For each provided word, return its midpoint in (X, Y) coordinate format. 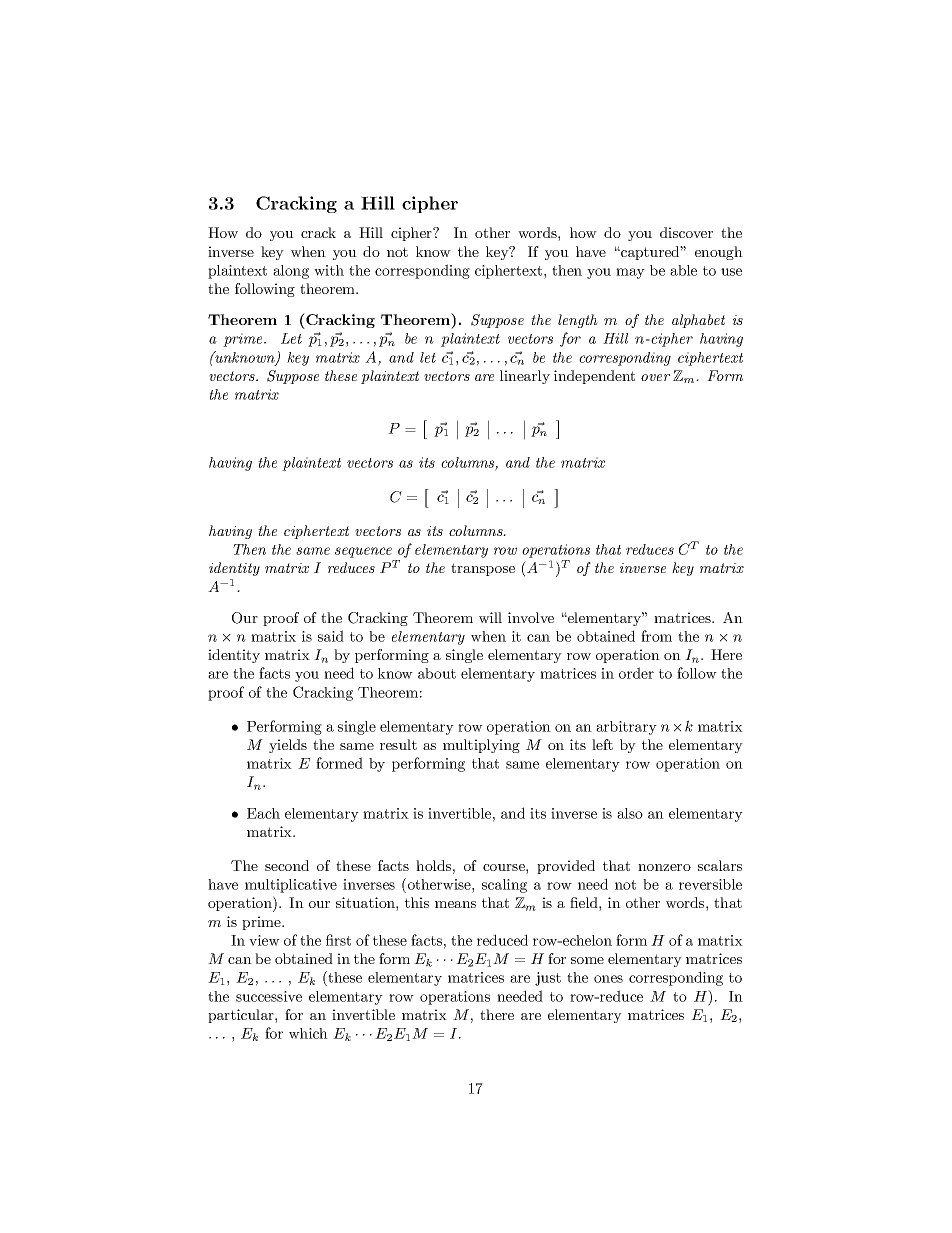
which (308, 1033)
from (656, 636)
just (548, 979)
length (578, 321)
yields (288, 746)
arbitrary (626, 728)
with (329, 270)
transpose (483, 569)
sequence (363, 552)
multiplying (481, 746)
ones (608, 979)
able (683, 270)
